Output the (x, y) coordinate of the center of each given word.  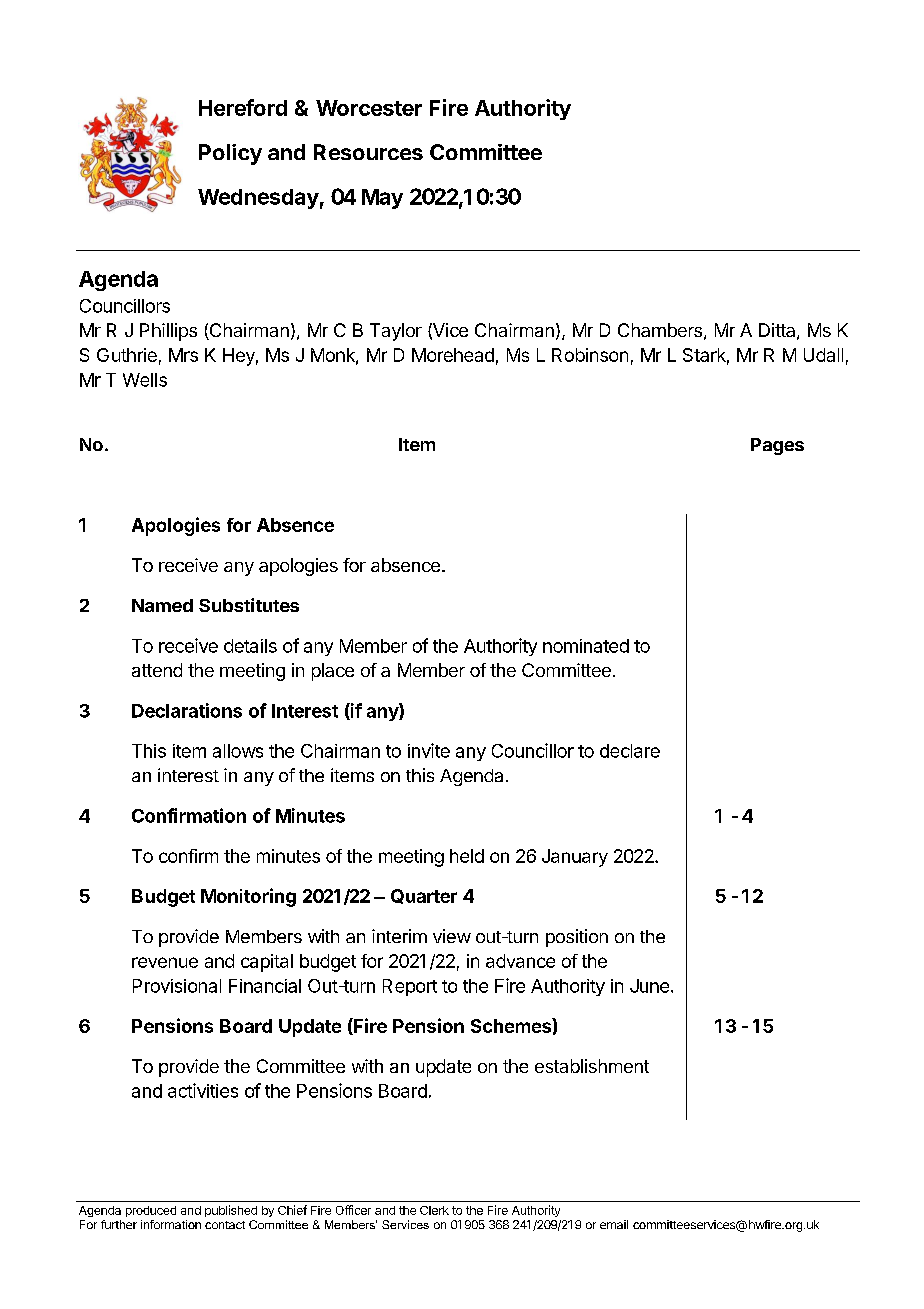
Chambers (660, 330)
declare (630, 751)
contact (225, 1225)
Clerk (434, 1210)
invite (429, 750)
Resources (368, 152)
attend (157, 670)
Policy (230, 154)
